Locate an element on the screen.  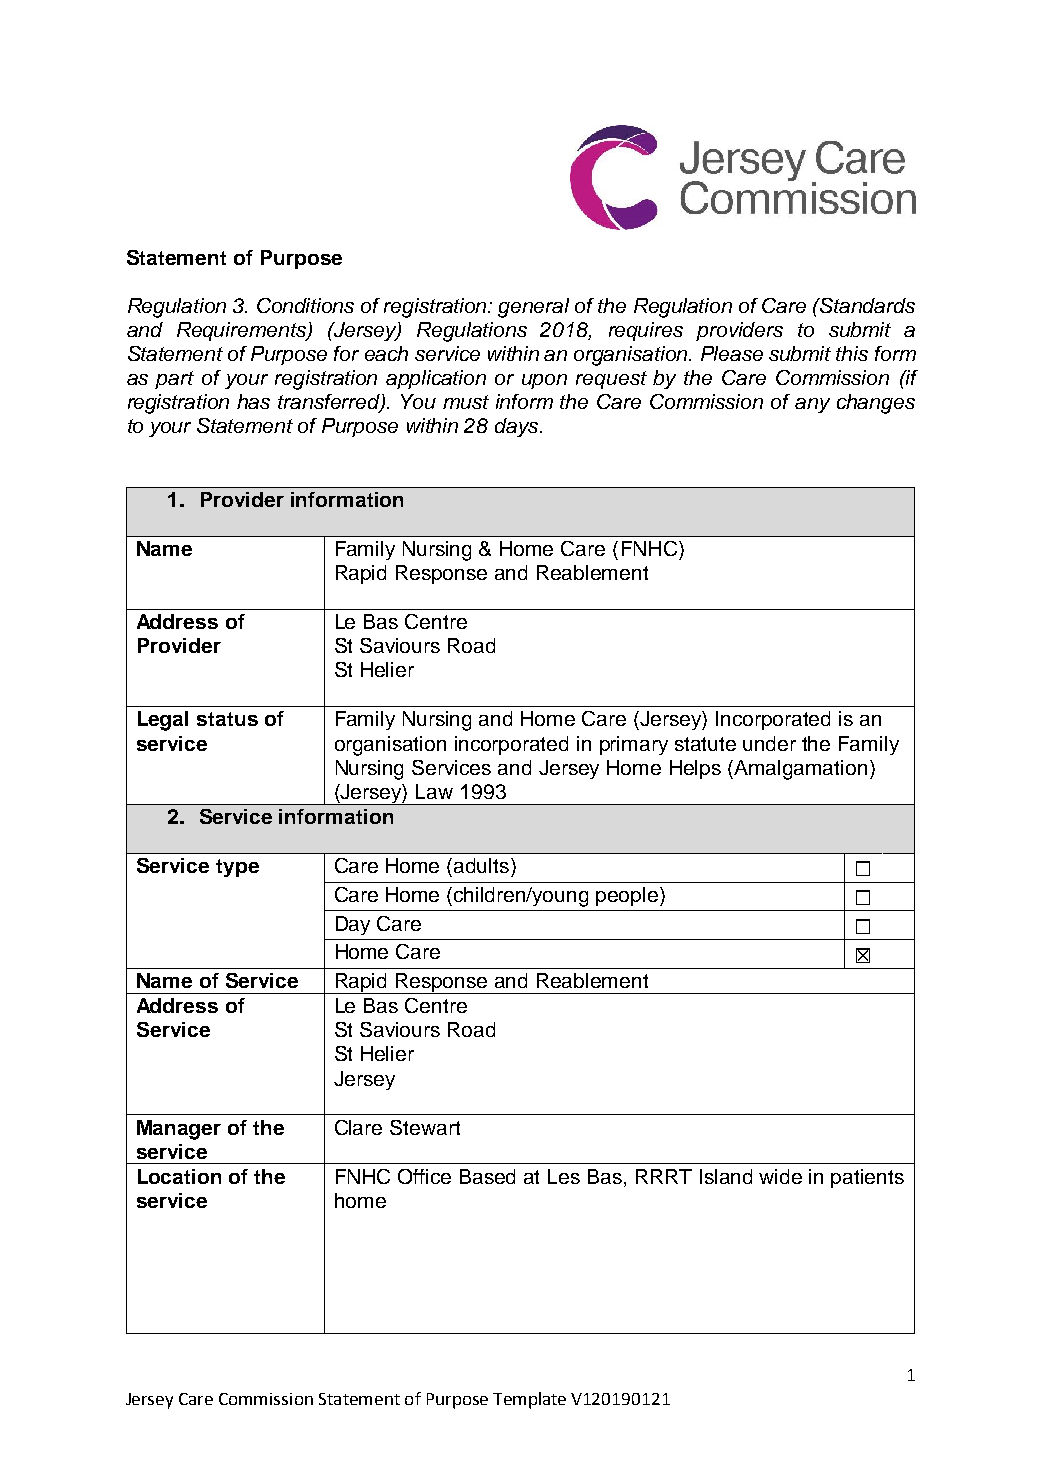
Template is located at coordinates (529, 1400).
